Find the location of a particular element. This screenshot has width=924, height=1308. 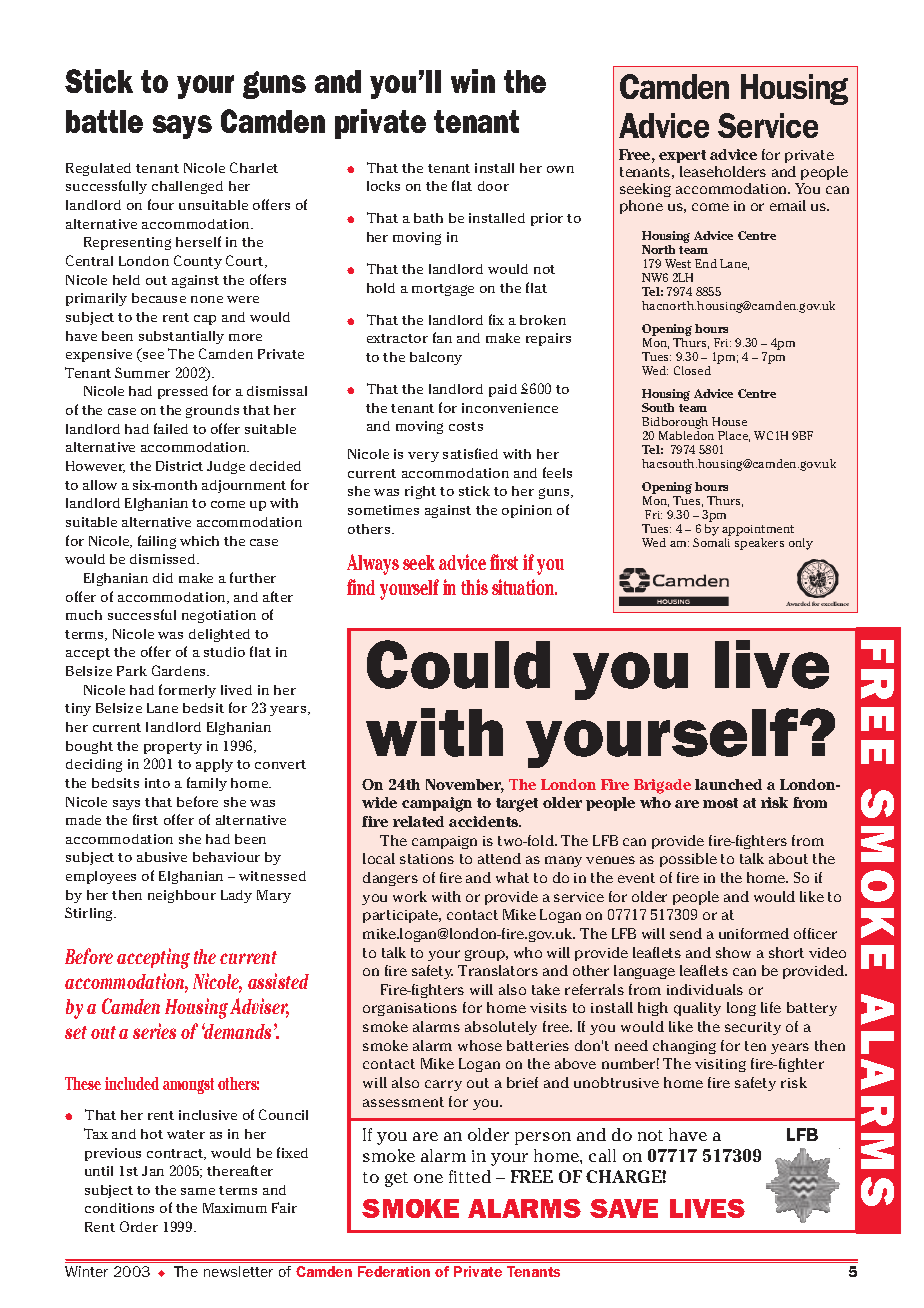

door is located at coordinates (493, 186).
